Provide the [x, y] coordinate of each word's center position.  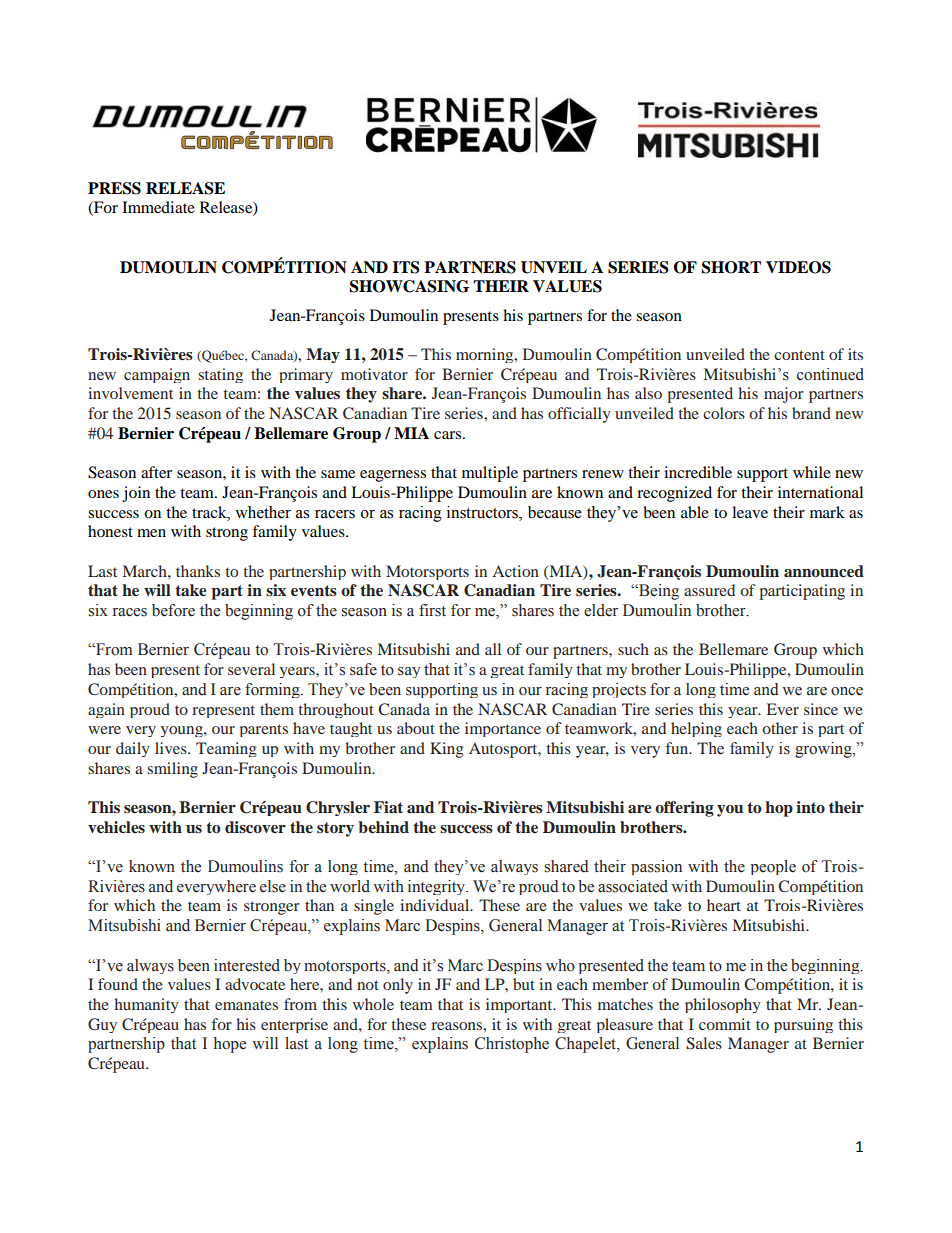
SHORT [731, 267]
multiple [490, 474]
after [156, 472]
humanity [146, 1005]
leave [750, 512]
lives [172, 748]
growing [824, 750]
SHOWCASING [409, 286]
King [447, 750]
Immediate [158, 207]
